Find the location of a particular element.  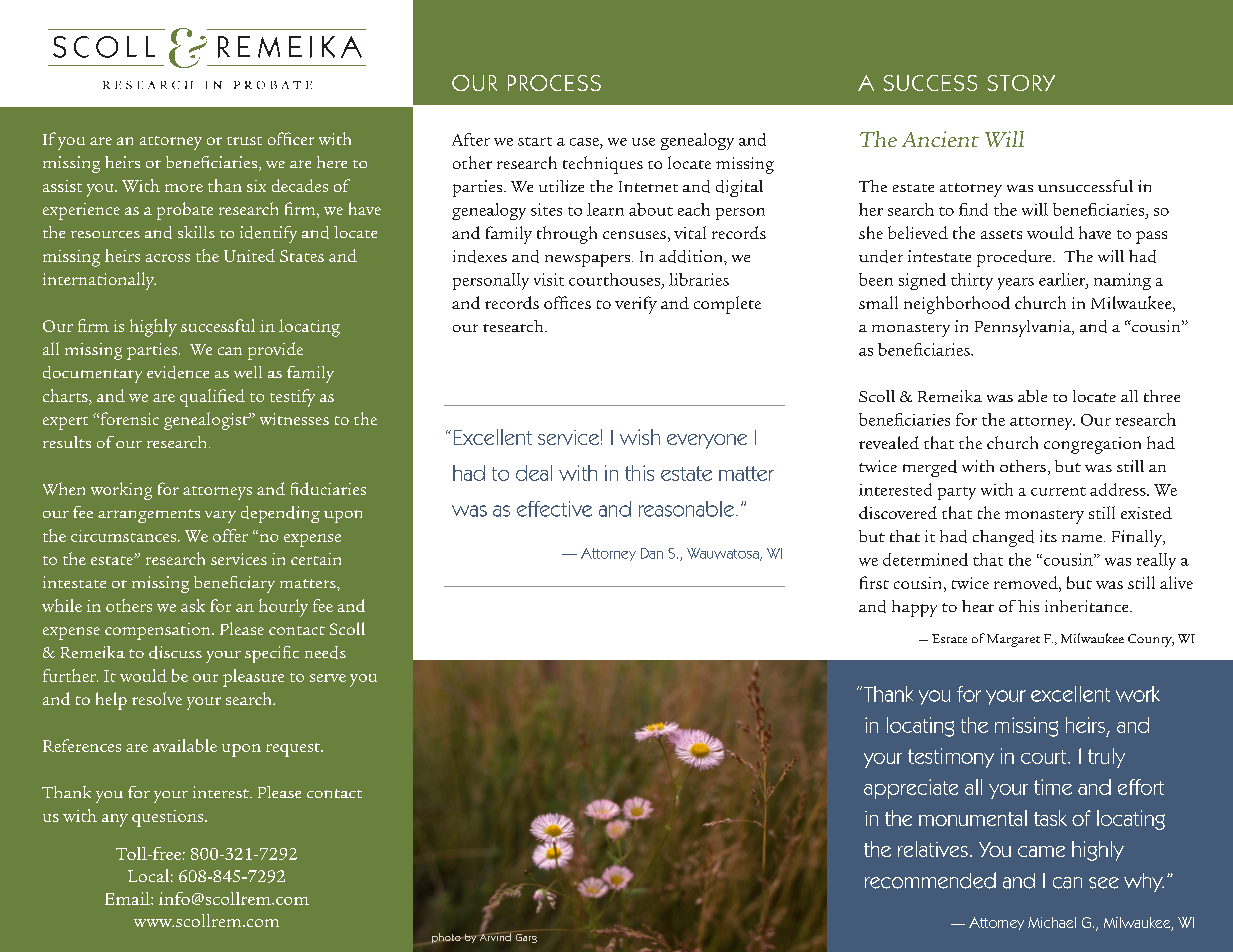

Pennsylvania is located at coordinates (1024, 328).
